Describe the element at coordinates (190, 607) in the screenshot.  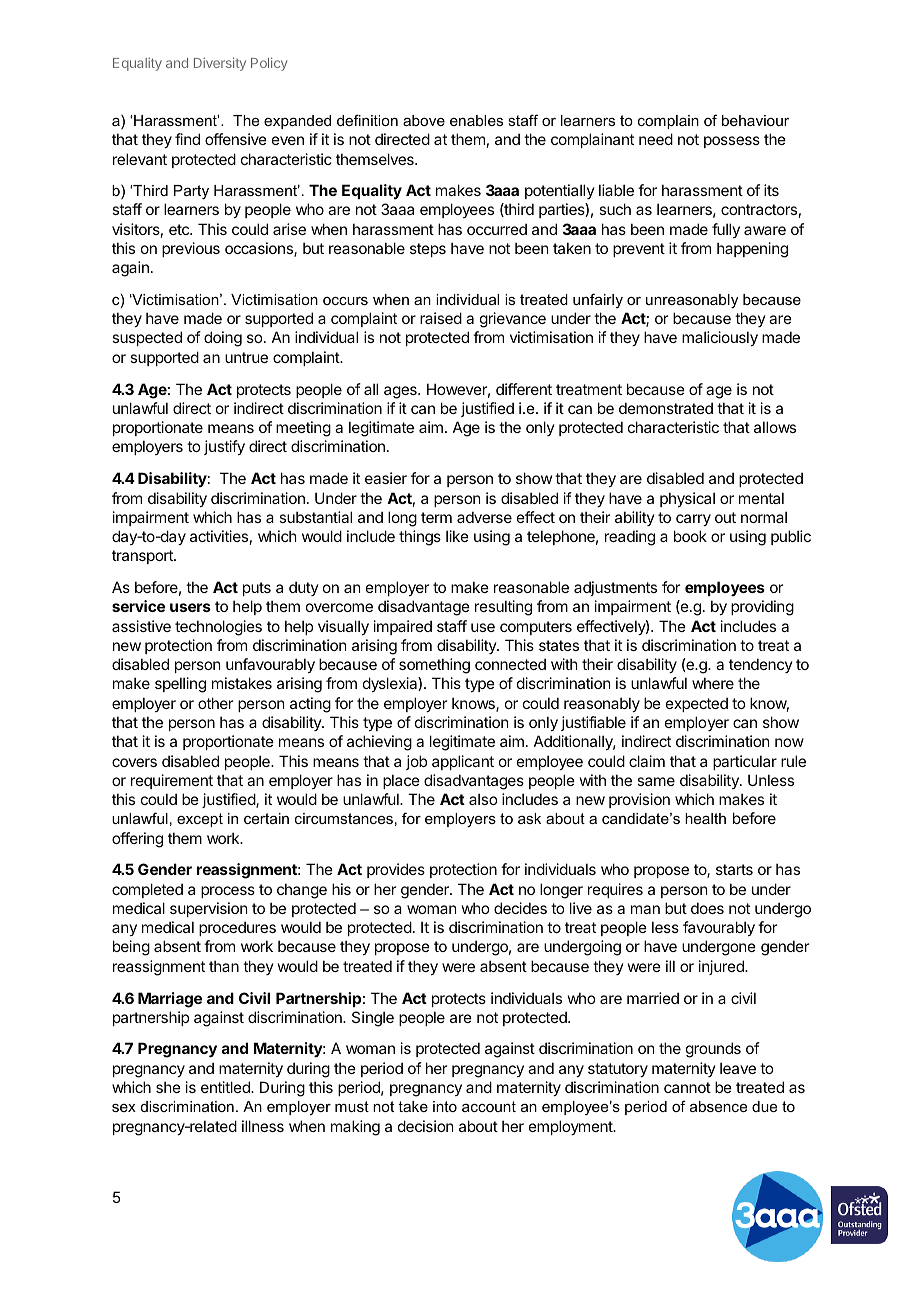
I see `users` at that location.
